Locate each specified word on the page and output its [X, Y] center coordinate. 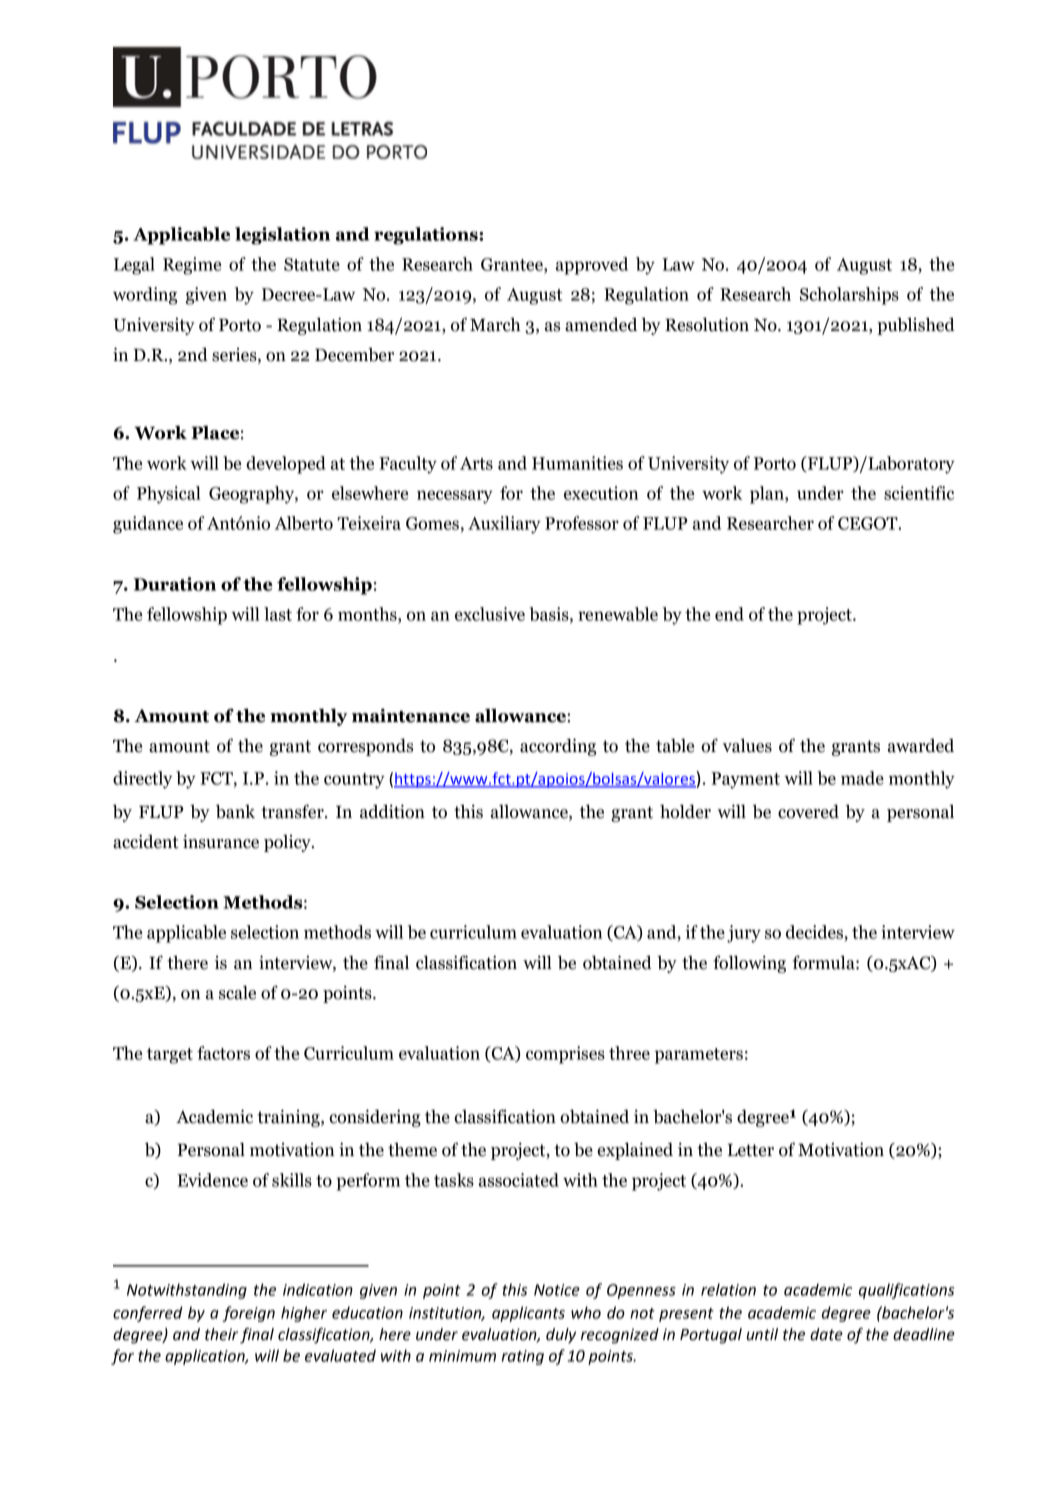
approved [592, 266]
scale [237, 993]
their [221, 1334]
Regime [192, 266]
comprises [565, 1055]
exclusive [490, 614]
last [278, 614]
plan [768, 495]
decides [815, 932]
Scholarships [849, 296]
